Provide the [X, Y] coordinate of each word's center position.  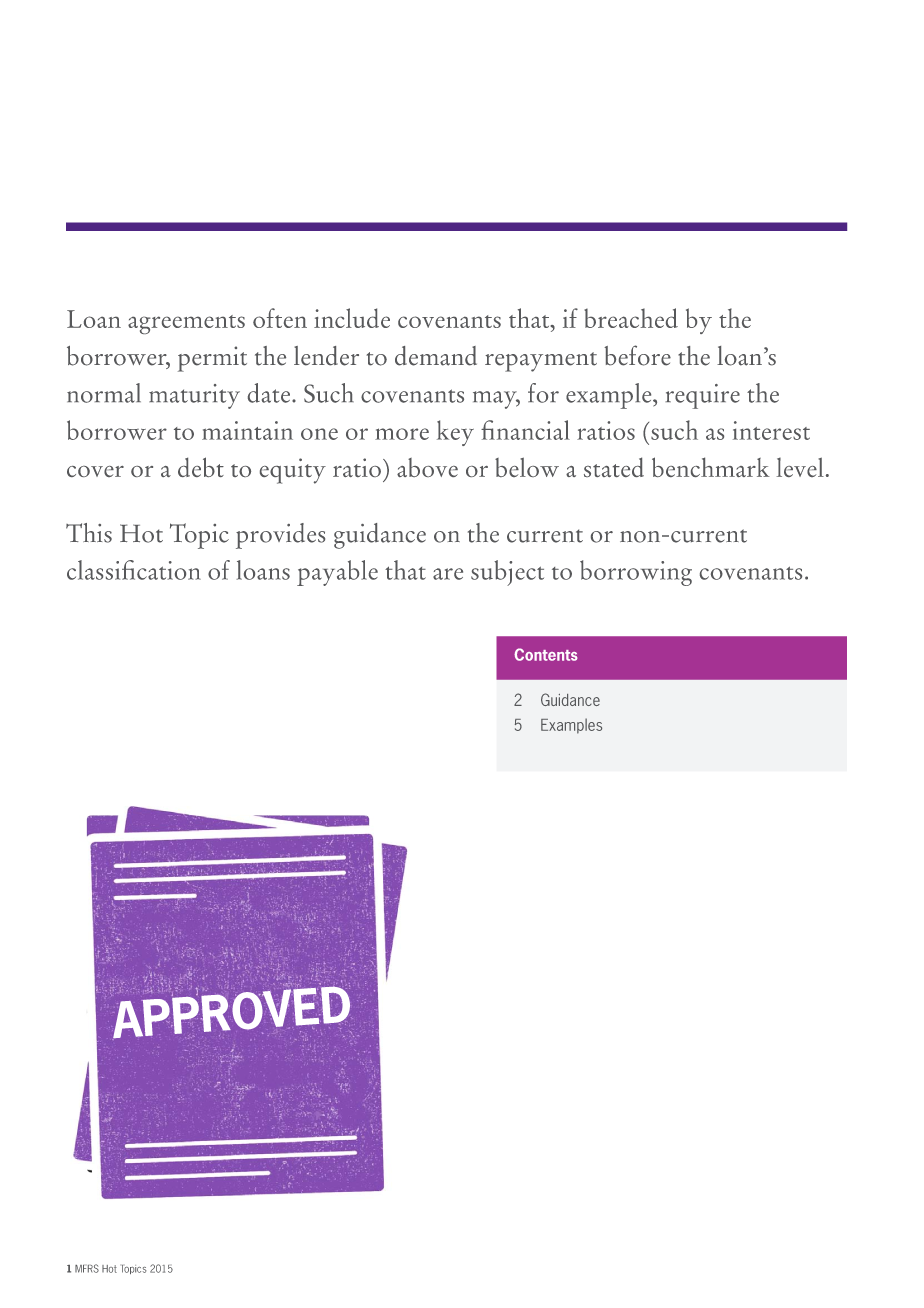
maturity [194, 396]
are [448, 574]
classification [134, 570]
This [89, 533]
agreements [186, 324]
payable [337, 573]
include [352, 318]
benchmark [711, 467]
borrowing [636, 573]
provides [280, 536]
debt [201, 467]
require [702, 396]
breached [631, 318]
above [427, 467]
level [800, 467]
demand [436, 356]
